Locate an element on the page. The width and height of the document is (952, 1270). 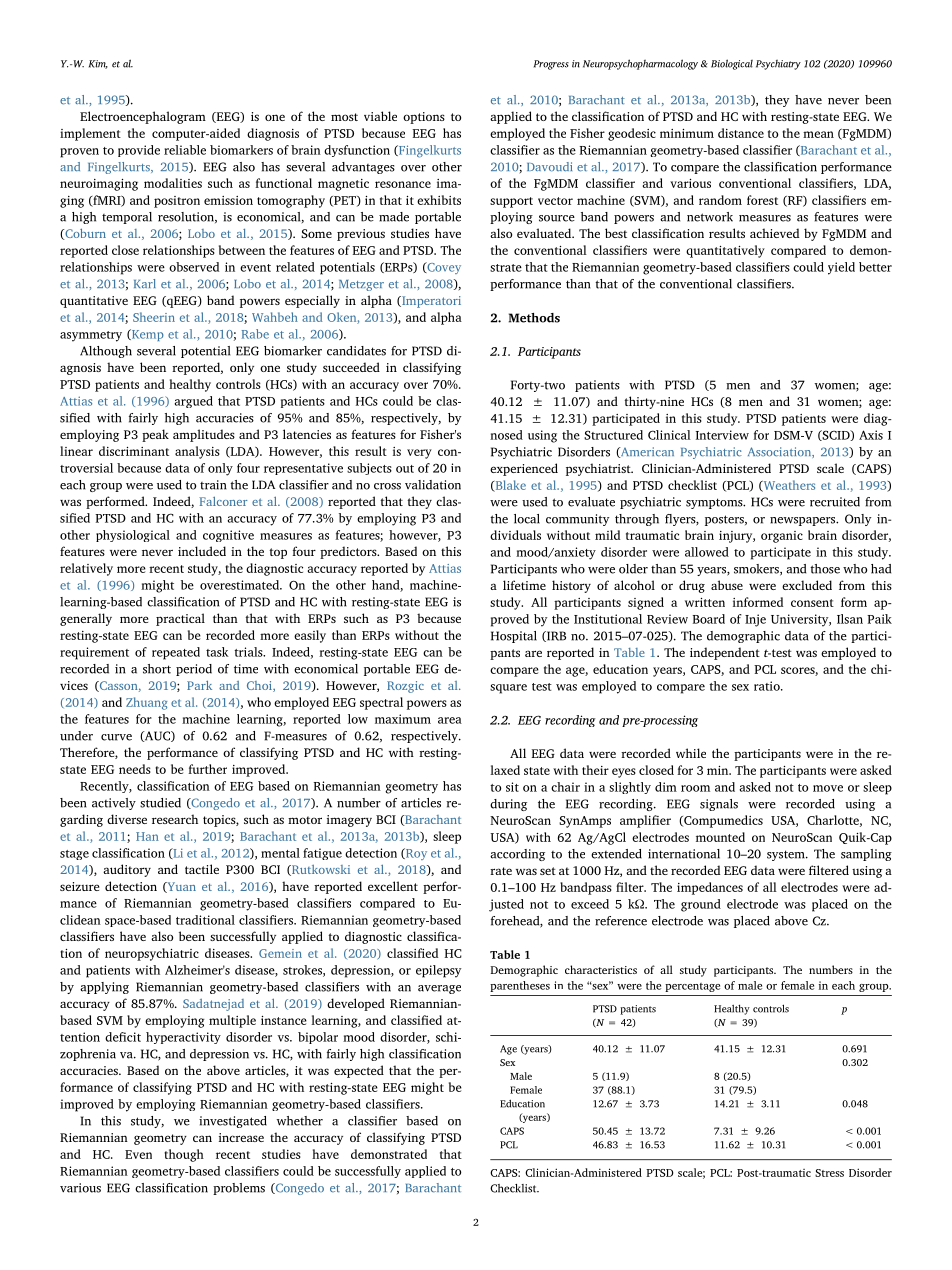
ratio is located at coordinates (768, 686).
